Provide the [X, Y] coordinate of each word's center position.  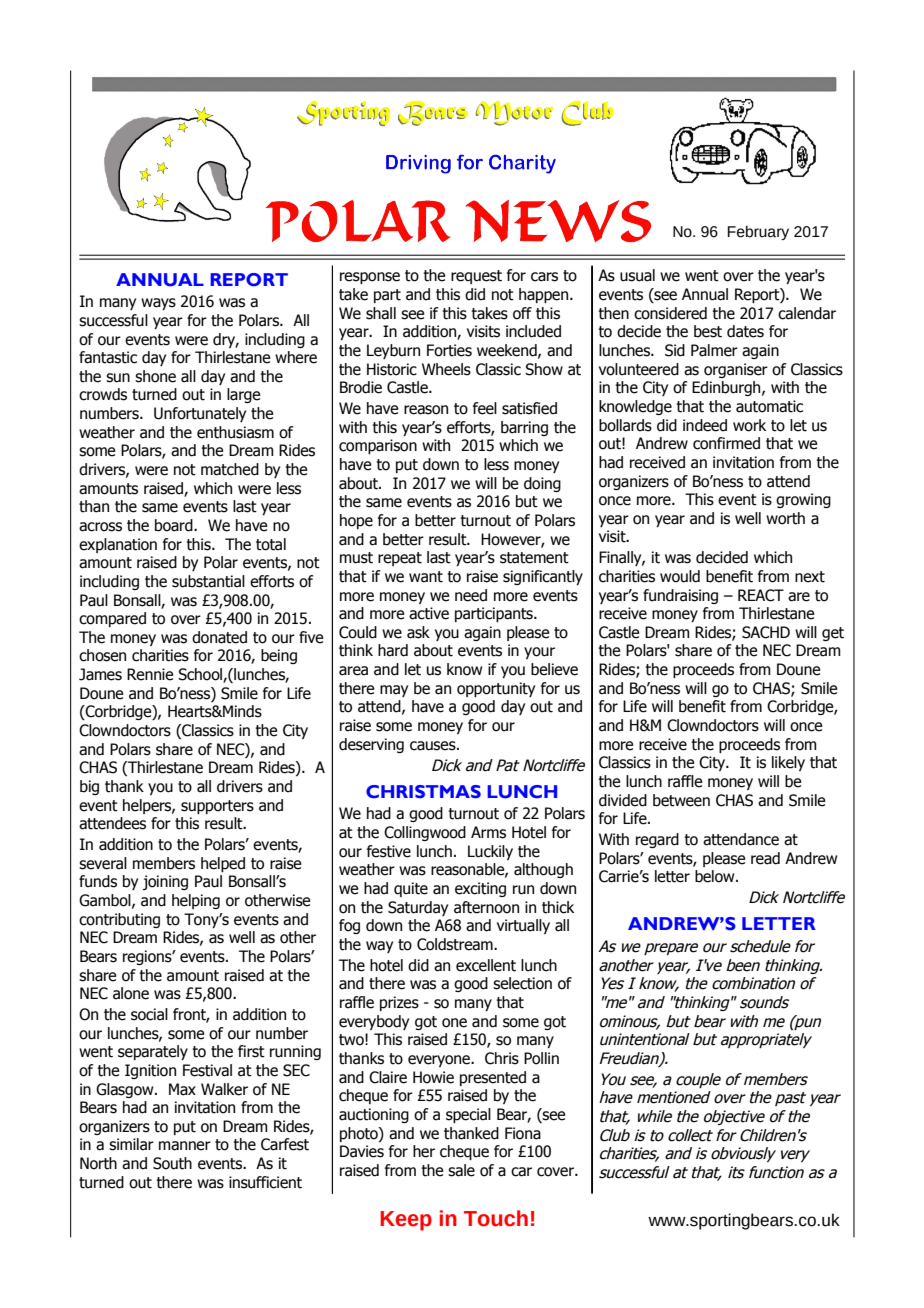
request [476, 277]
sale [461, 1170]
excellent [486, 965]
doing [542, 484]
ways [158, 304]
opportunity [496, 689]
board [175, 525]
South [172, 1163]
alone [131, 993]
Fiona [523, 1133]
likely [788, 763]
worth [785, 518]
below [716, 876]
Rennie [150, 674]
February [758, 233]
